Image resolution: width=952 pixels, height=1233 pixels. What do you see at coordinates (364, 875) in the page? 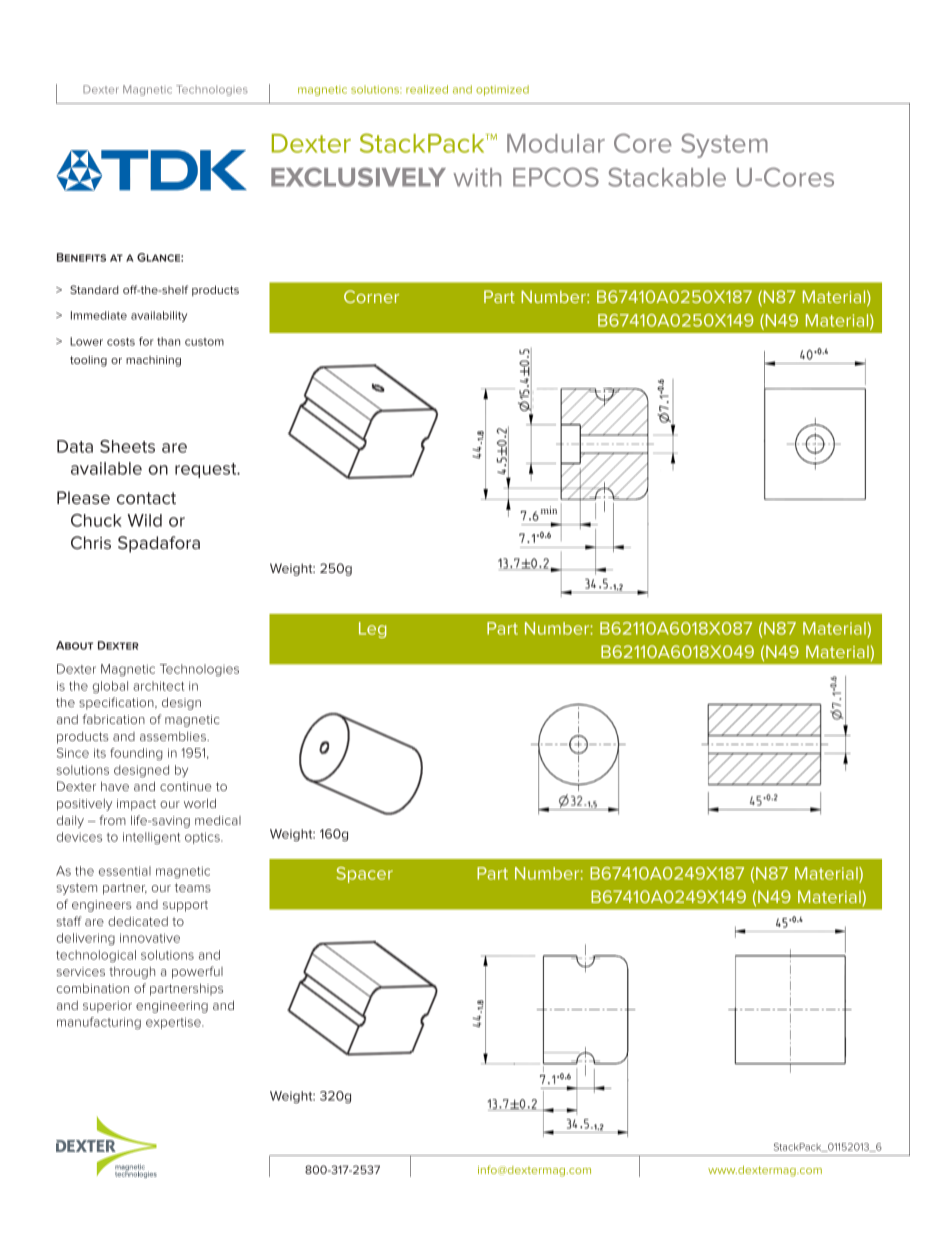
I see `Spacer` at bounding box center [364, 875].
